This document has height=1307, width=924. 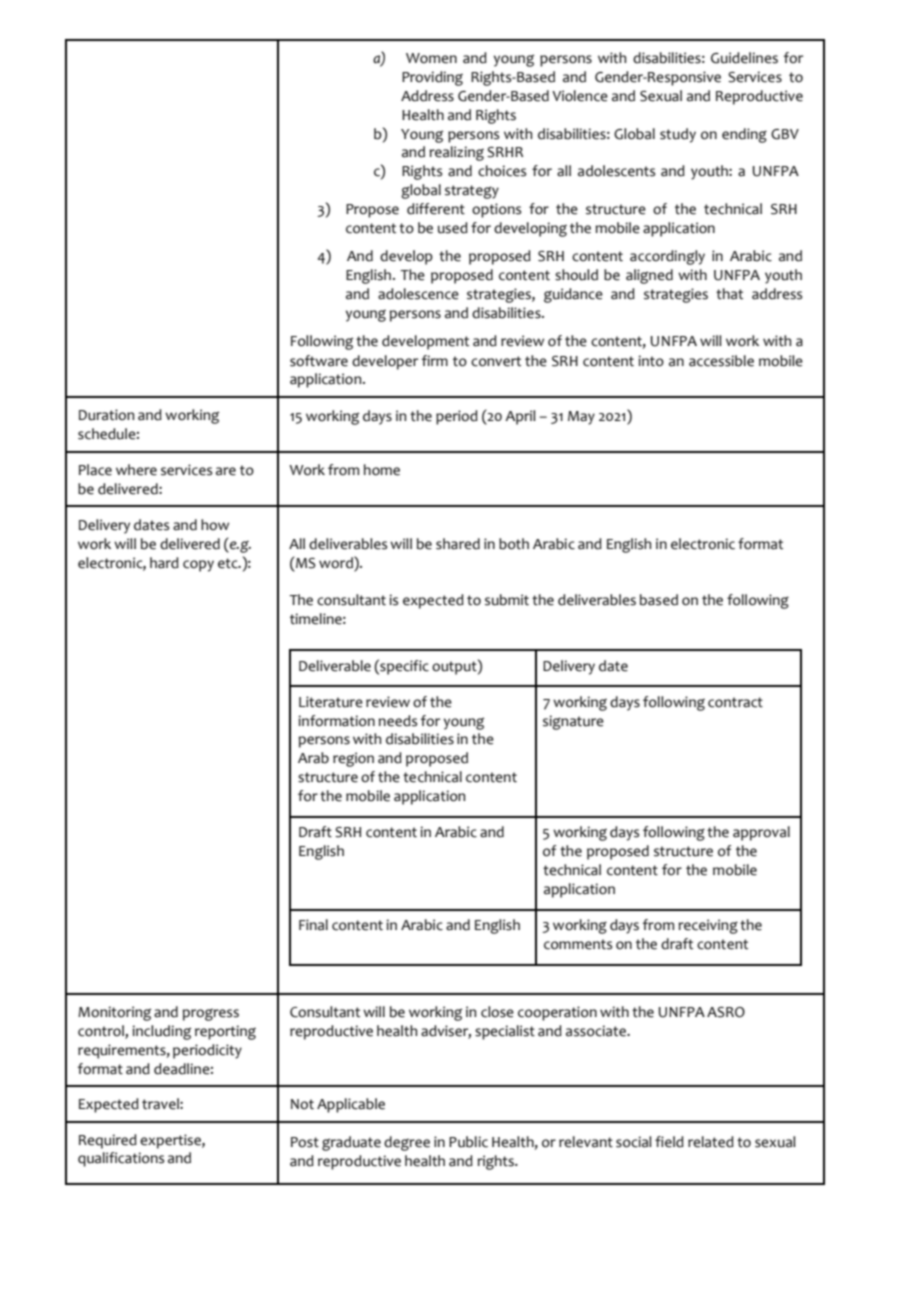 What do you see at coordinates (164, 563) in the document?
I see `hard` at bounding box center [164, 563].
